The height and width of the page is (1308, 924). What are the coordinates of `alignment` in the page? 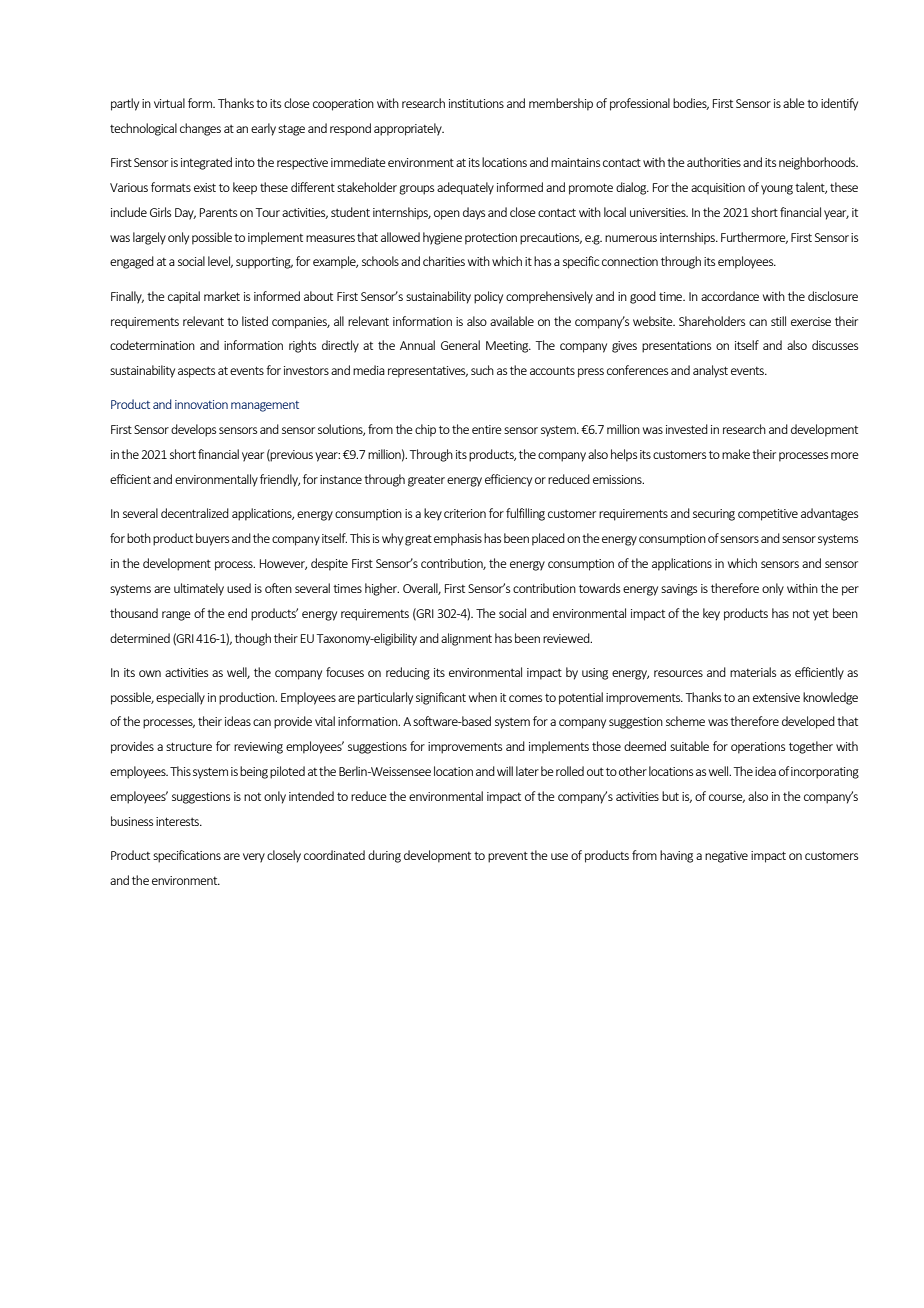 It's located at (466, 639).
